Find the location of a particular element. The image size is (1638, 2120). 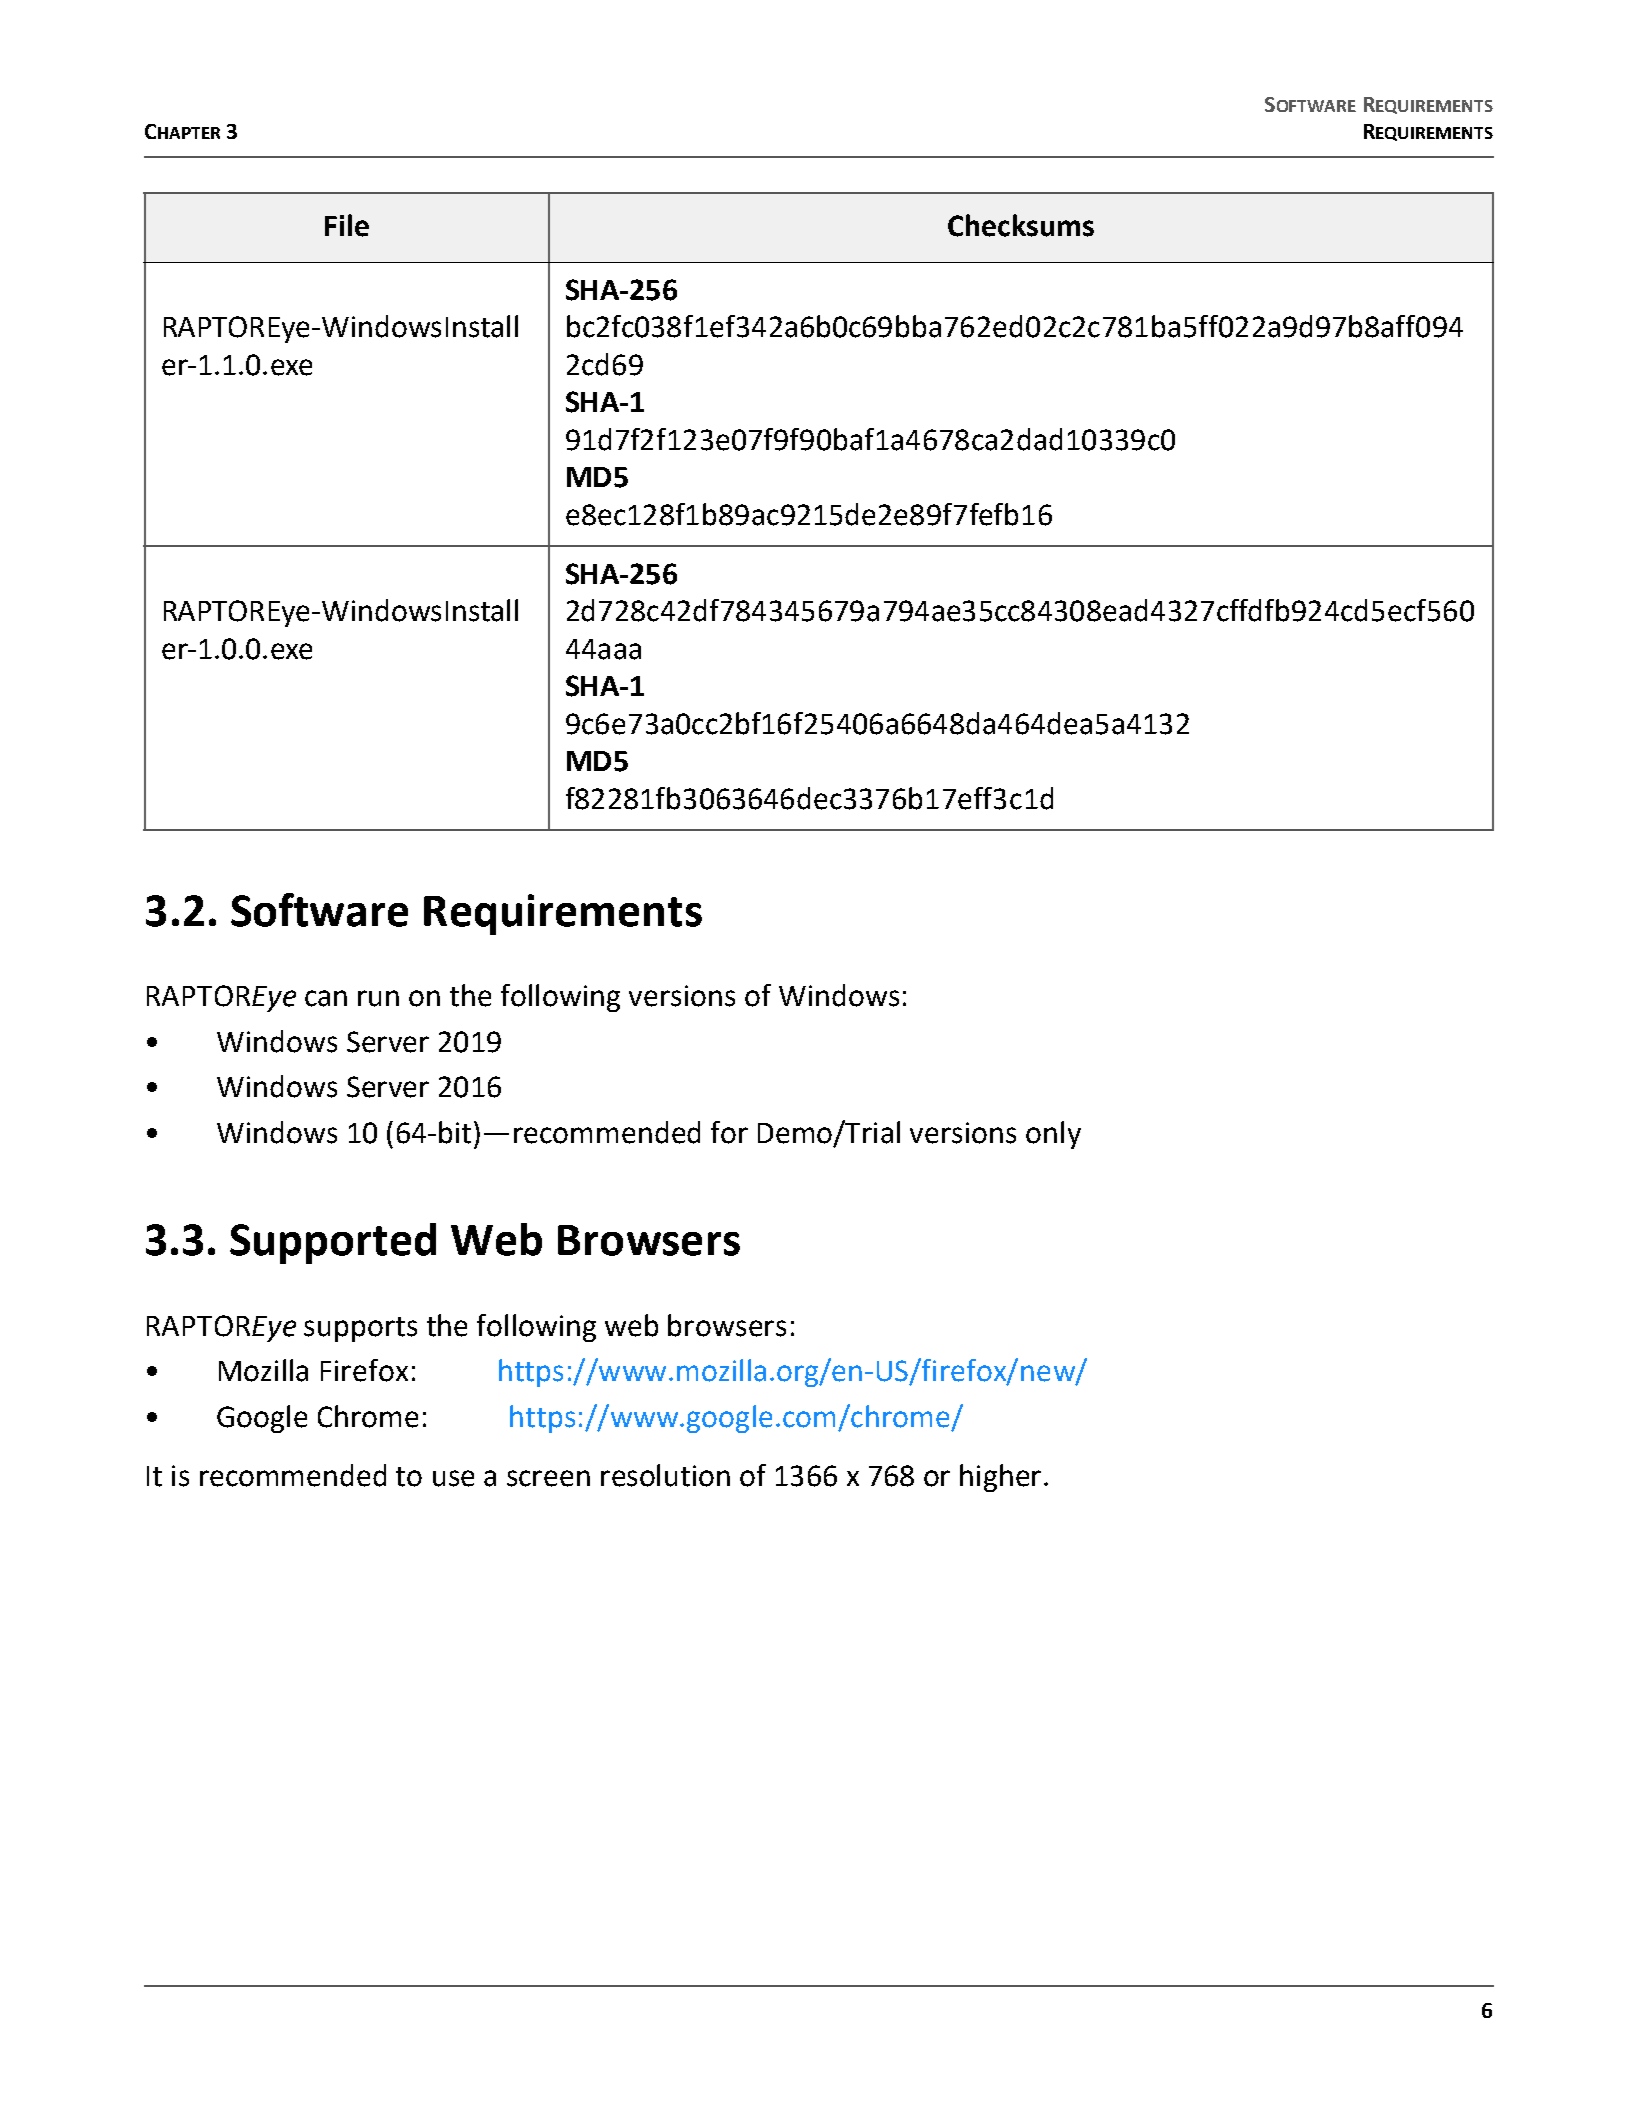

run is located at coordinates (378, 998).
